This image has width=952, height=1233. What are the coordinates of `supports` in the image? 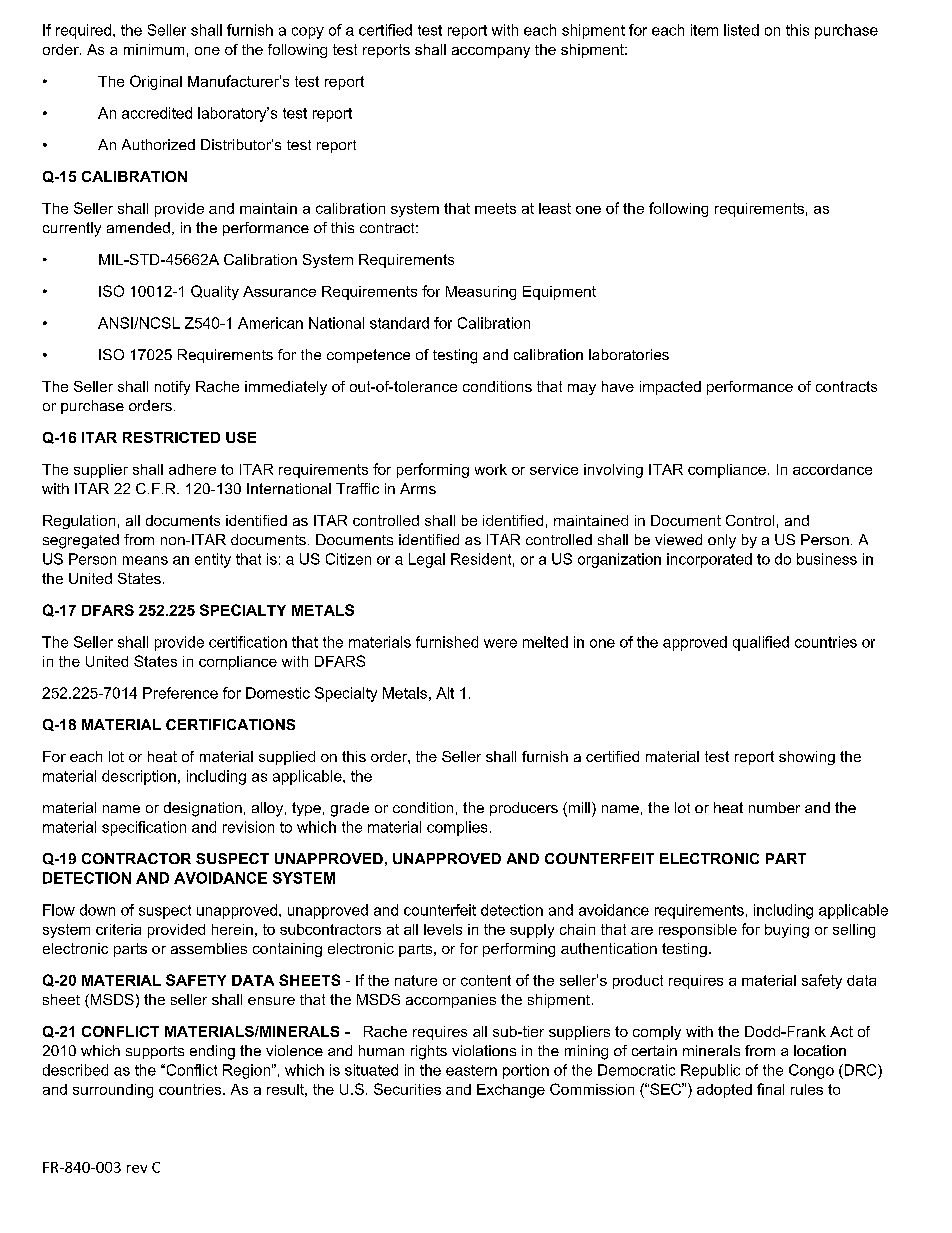 It's located at (155, 1052).
